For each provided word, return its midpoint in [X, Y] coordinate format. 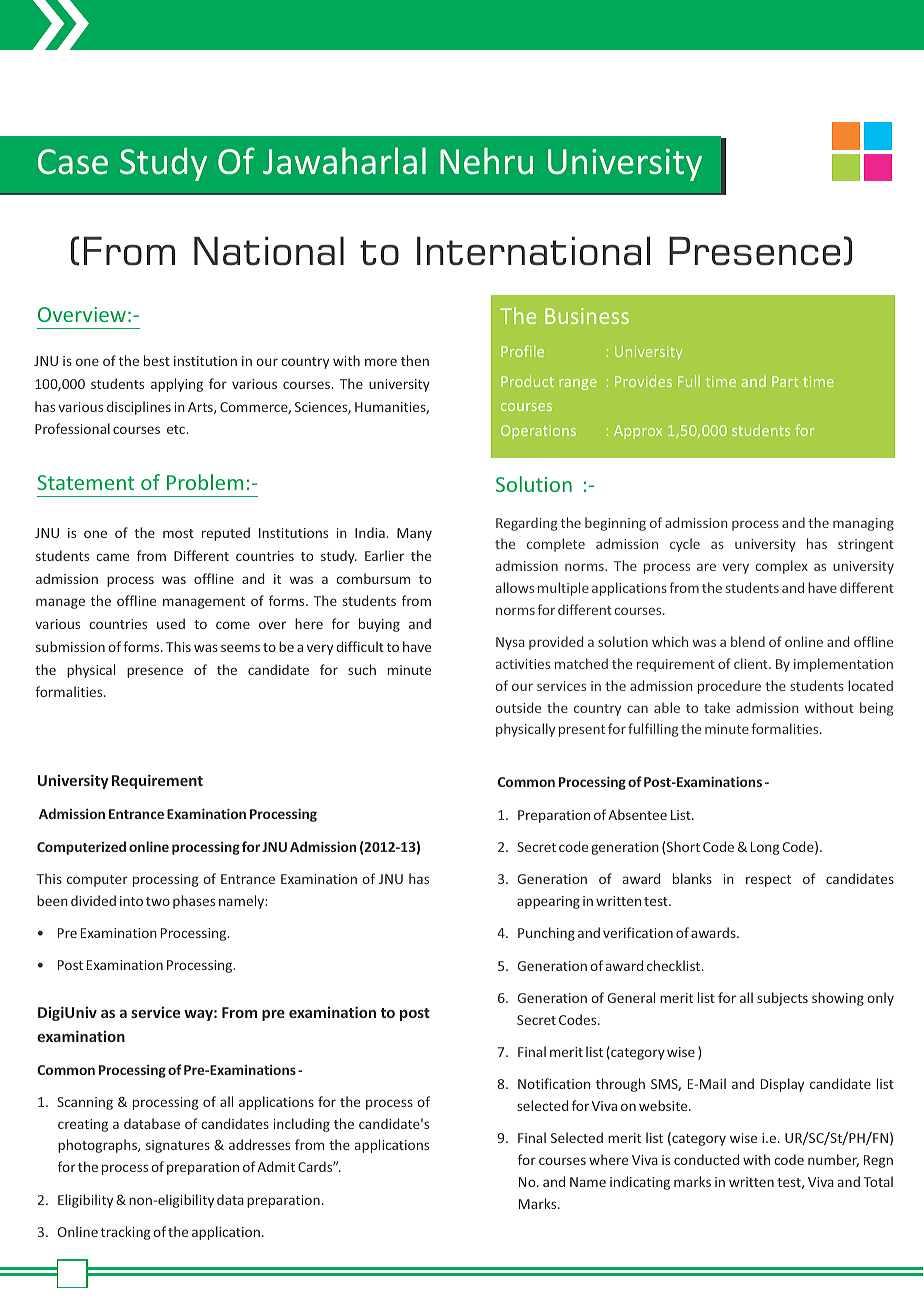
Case [73, 162]
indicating [640, 1183]
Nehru [486, 161]
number [833, 1160]
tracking [126, 1233]
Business [587, 316]
